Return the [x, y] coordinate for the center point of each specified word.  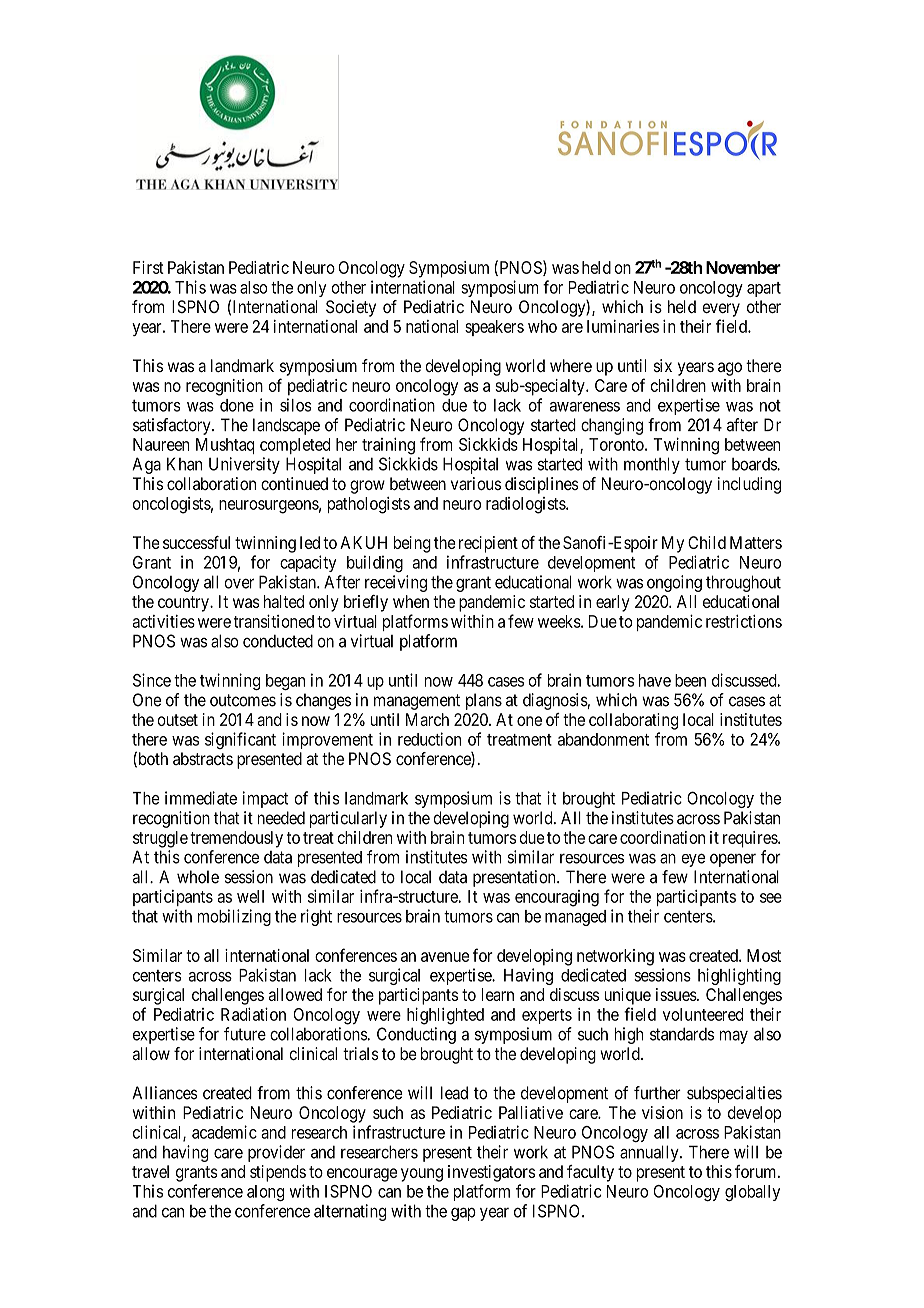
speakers [494, 328]
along [265, 1193]
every [721, 310]
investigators [491, 1173]
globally [752, 1193]
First [148, 267]
